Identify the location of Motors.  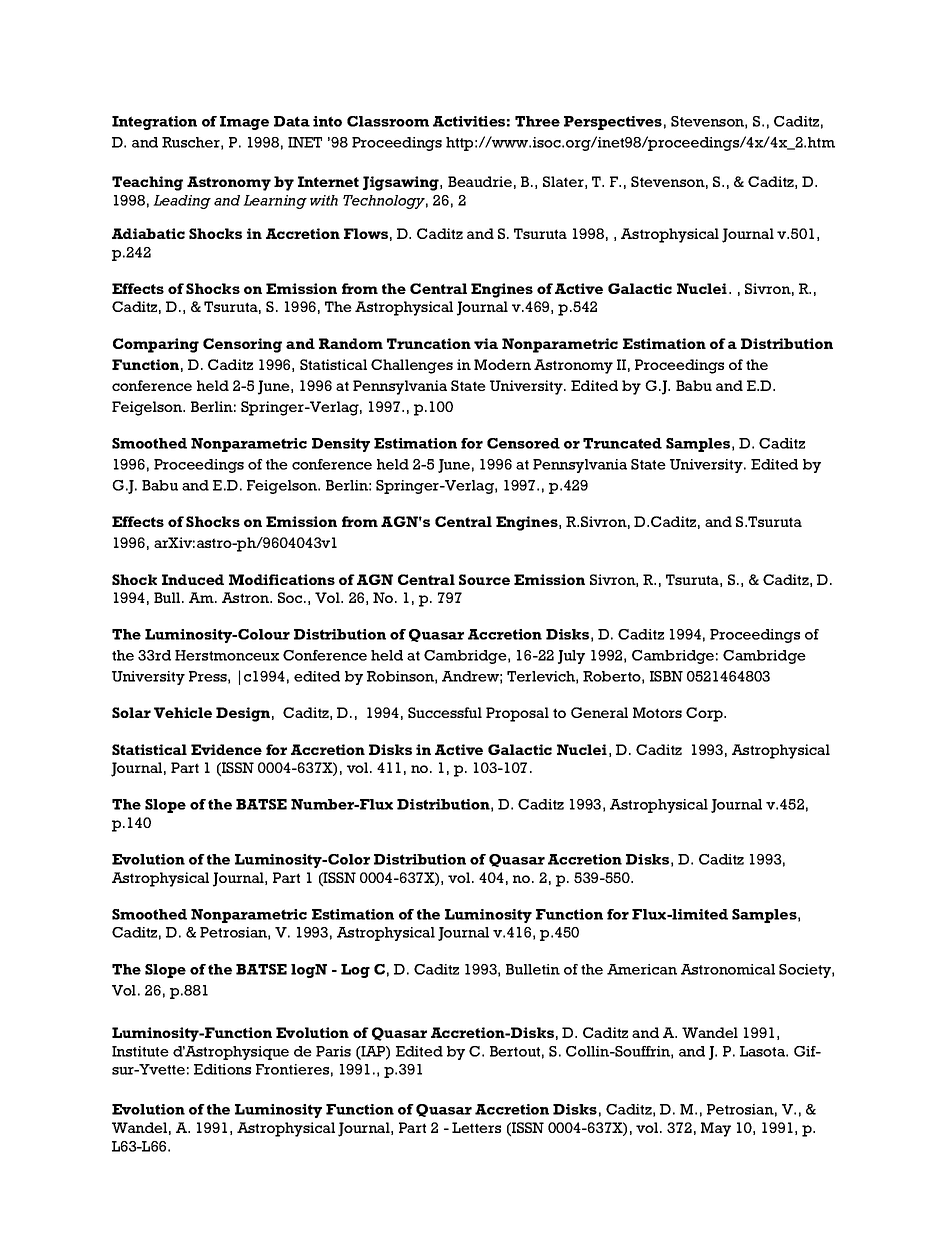
(657, 712).
